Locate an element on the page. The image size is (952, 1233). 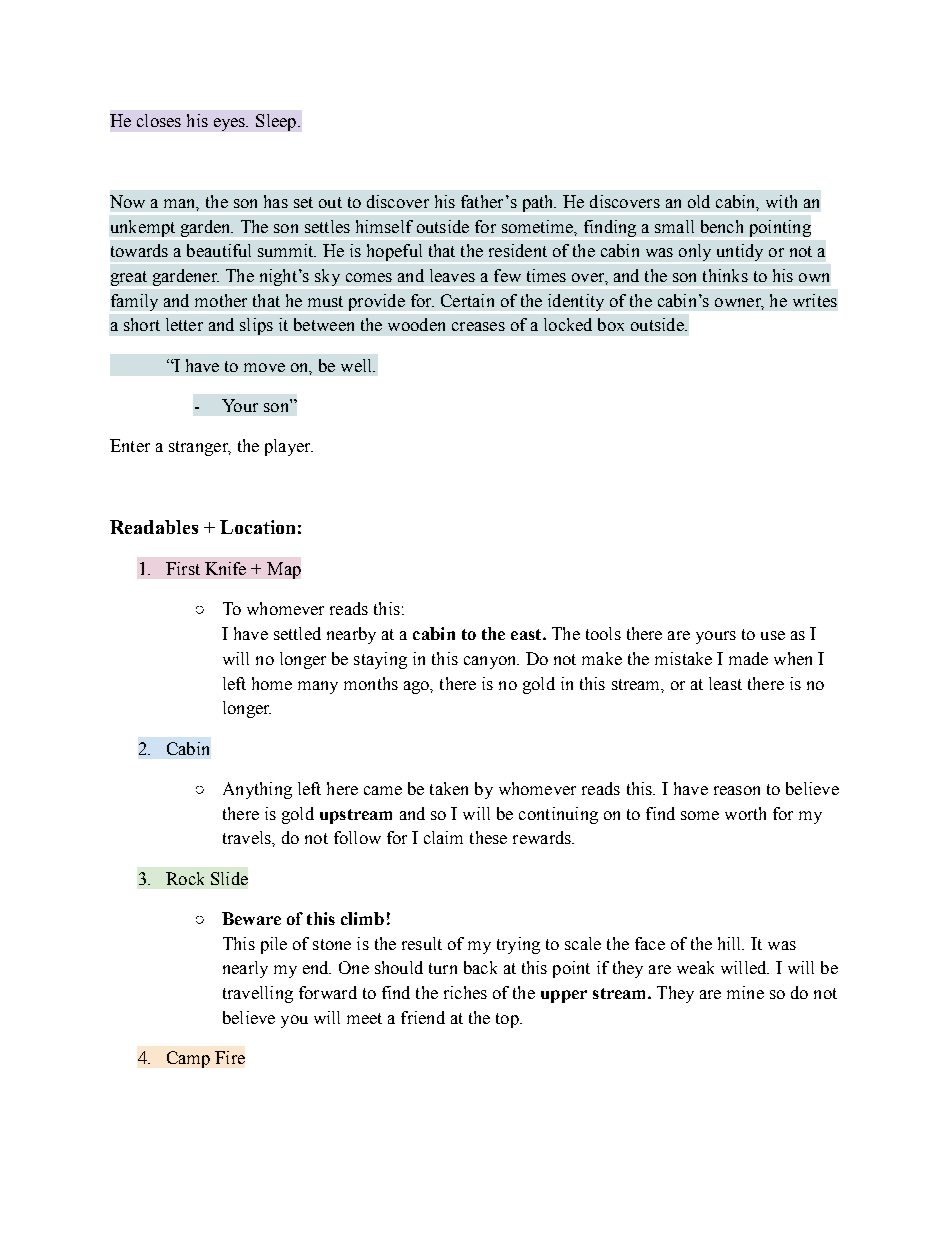
owner is located at coordinates (739, 303).
